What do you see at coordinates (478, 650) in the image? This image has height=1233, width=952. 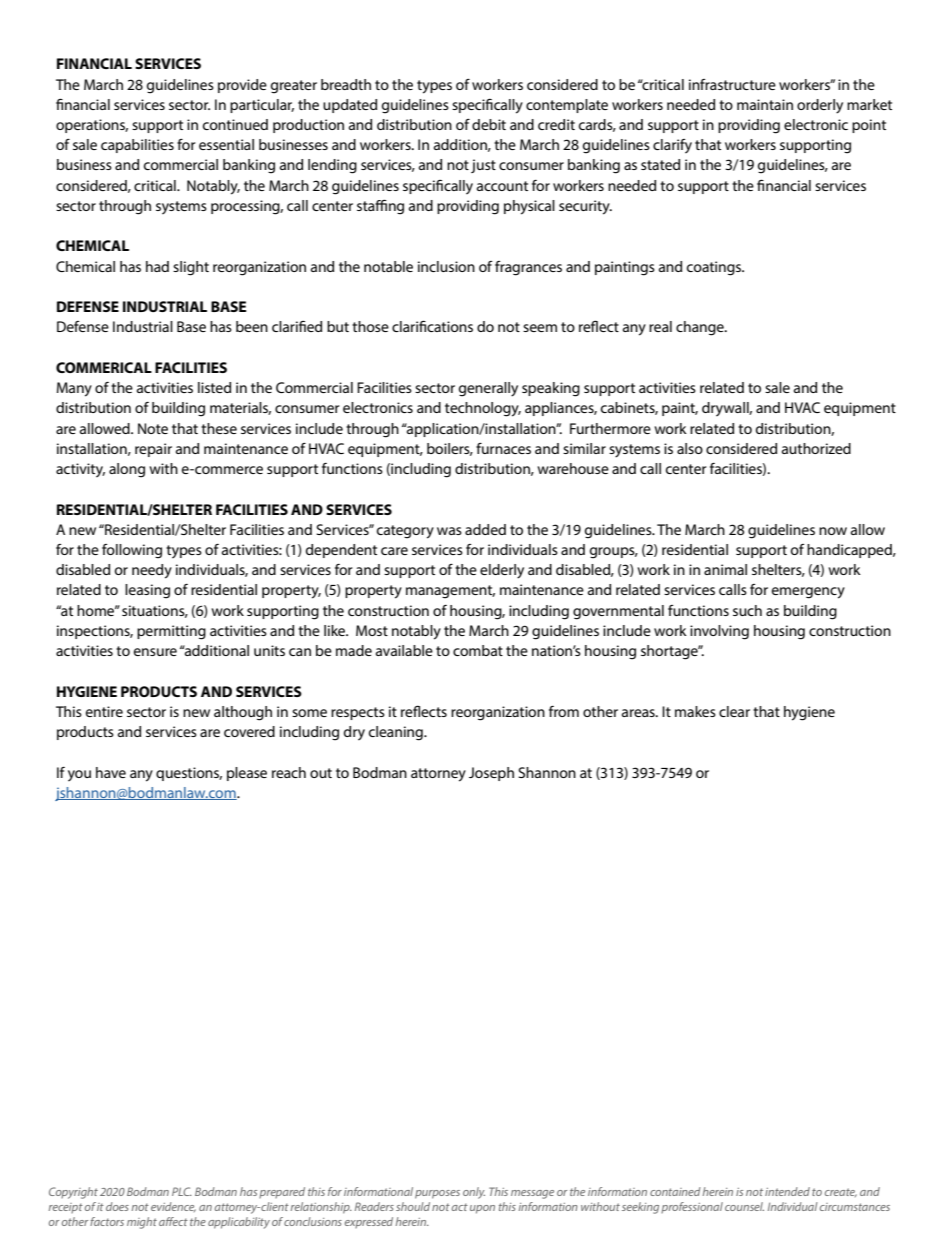 I see `combat` at bounding box center [478, 650].
